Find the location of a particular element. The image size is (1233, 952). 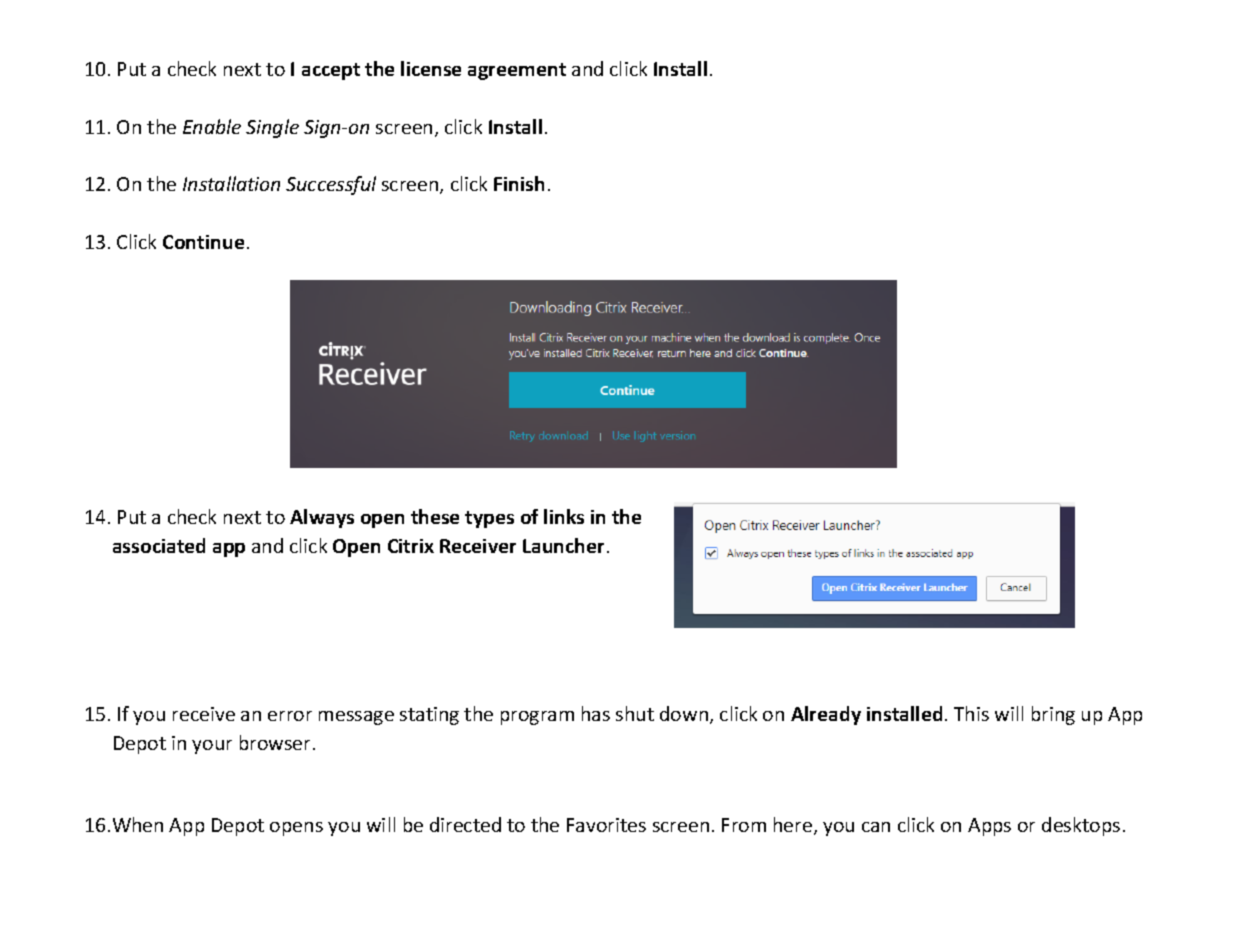

shut is located at coordinates (635, 713).
